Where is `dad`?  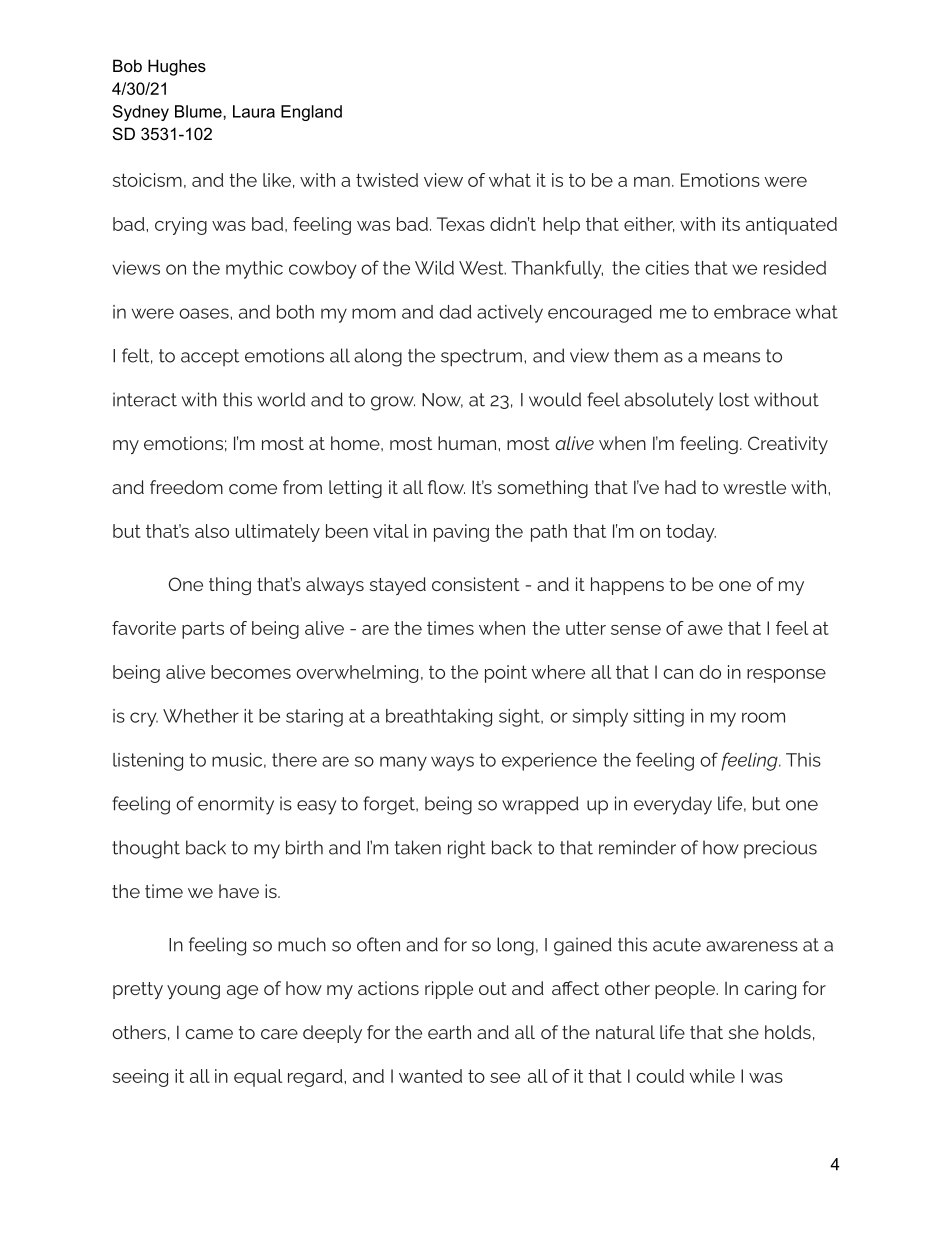 dad is located at coordinates (455, 312).
